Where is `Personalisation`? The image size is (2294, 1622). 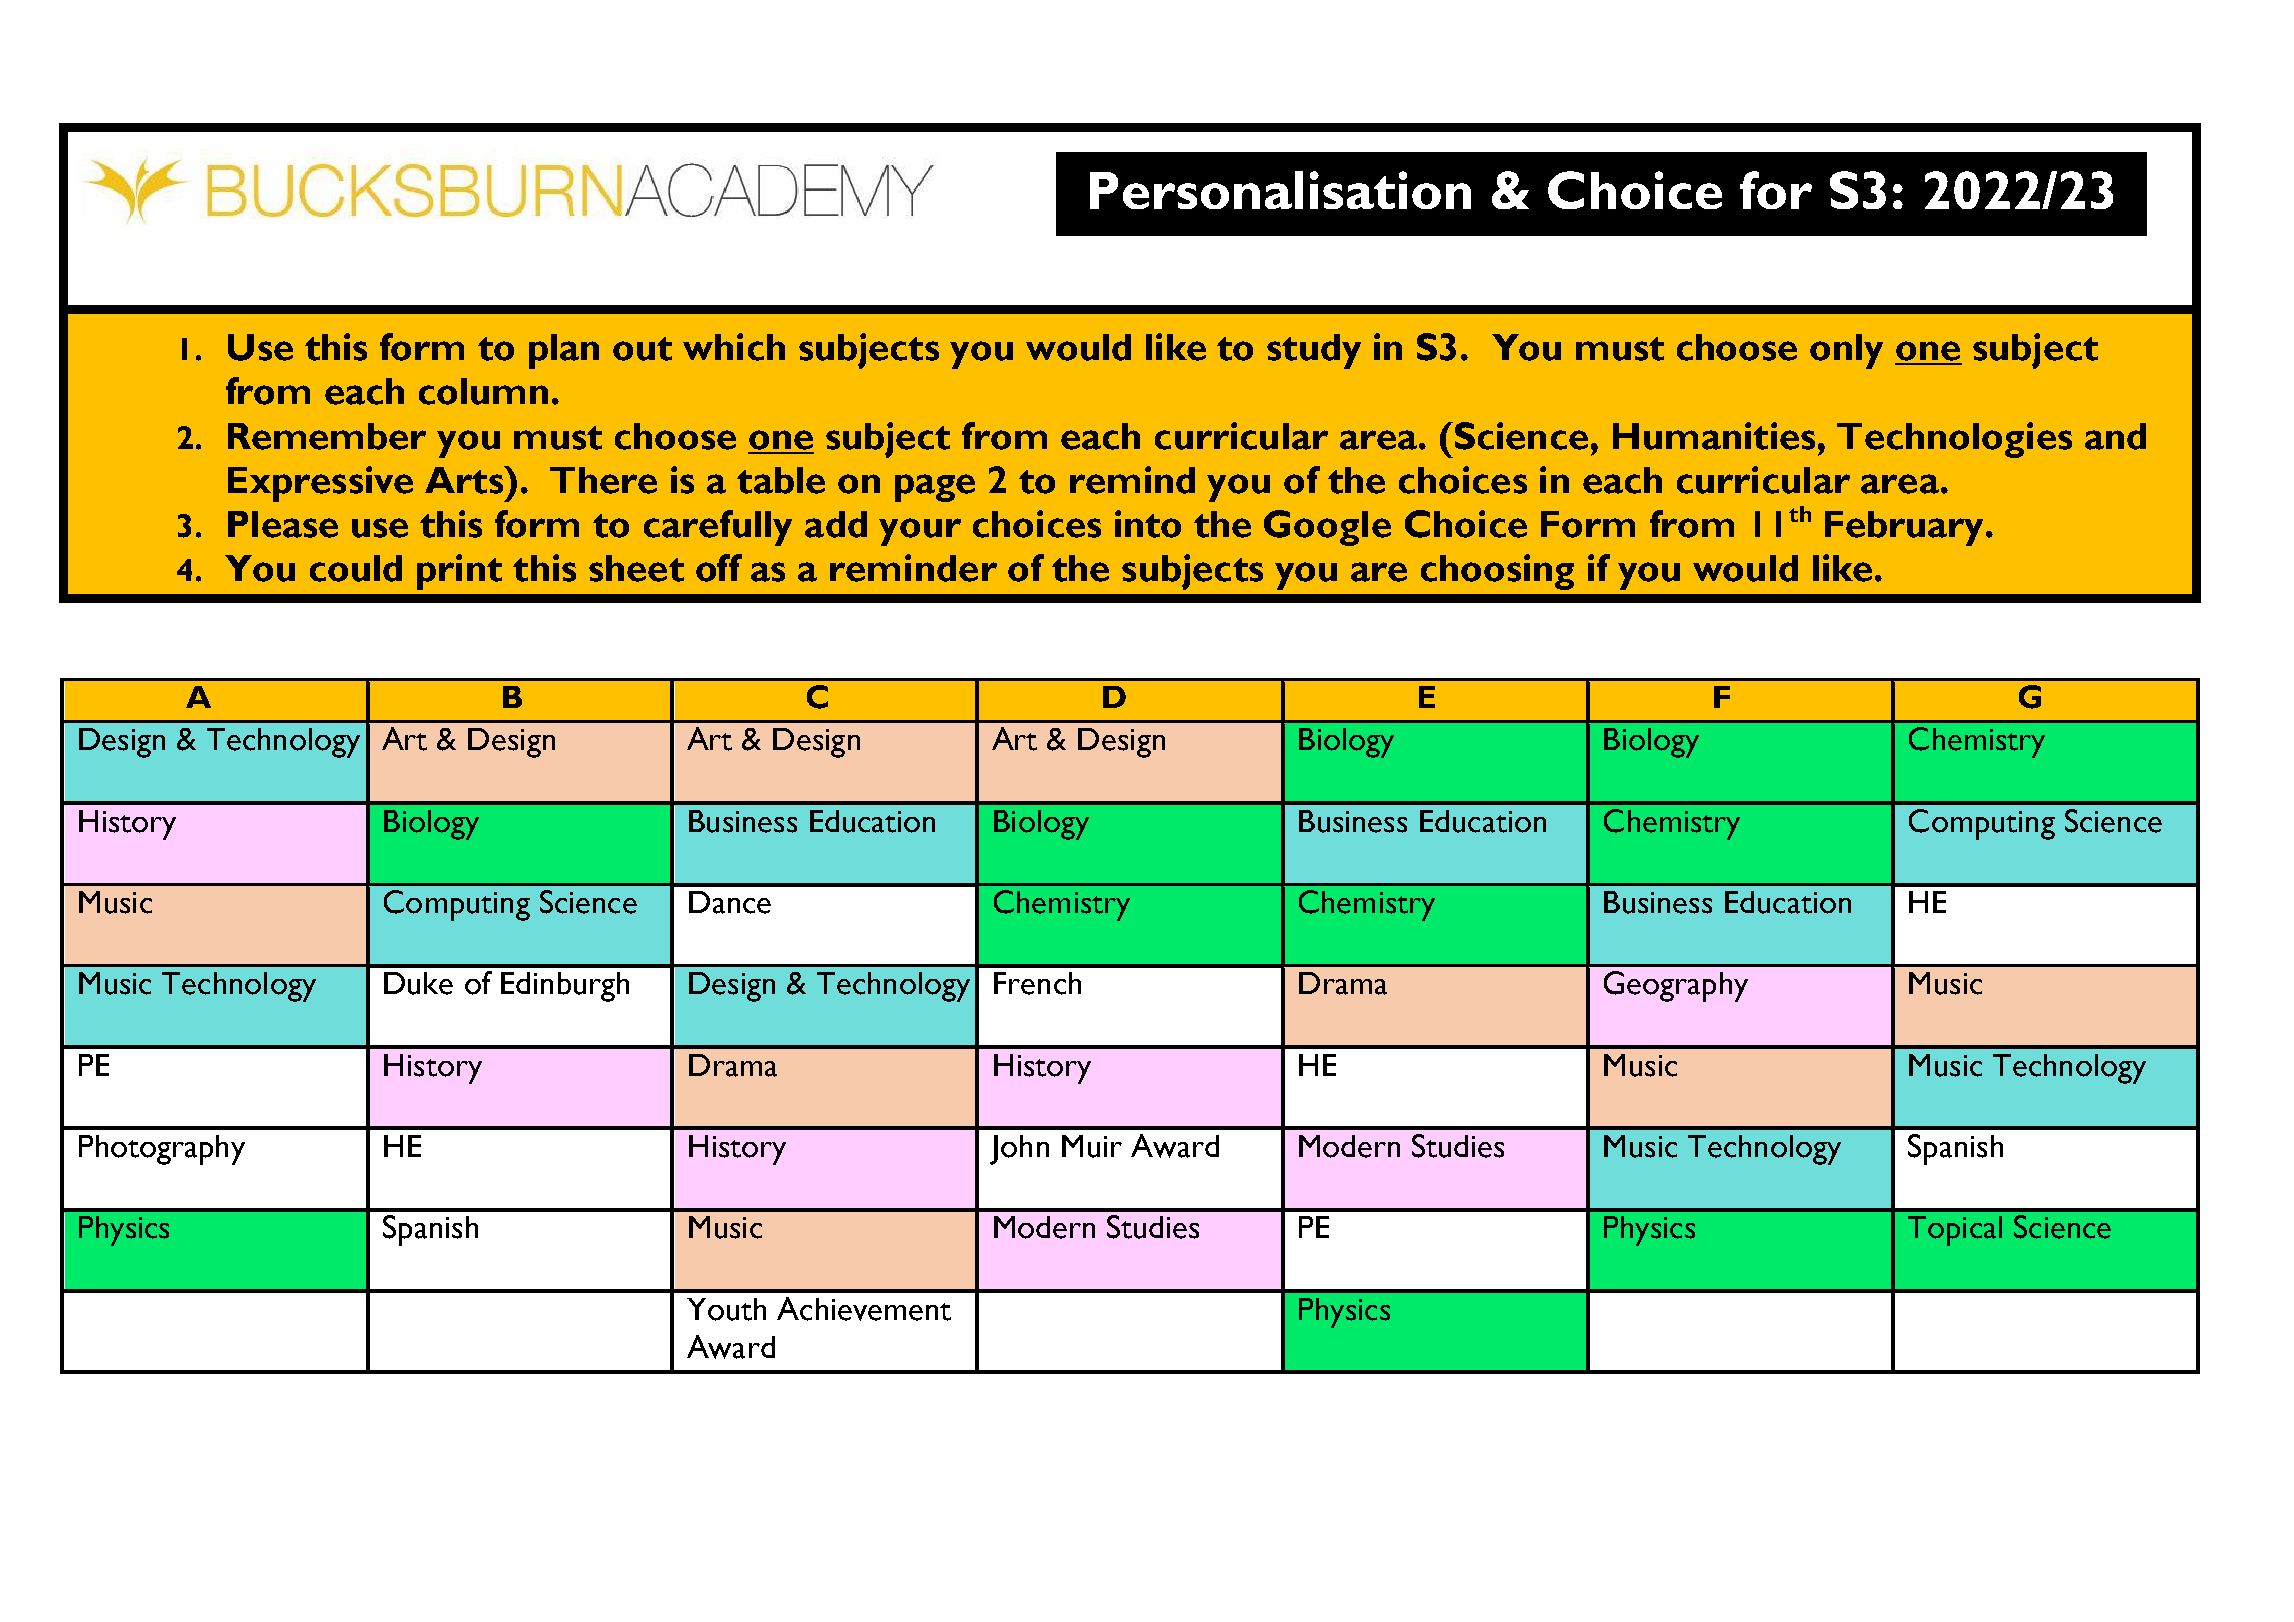 Personalisation is located at coordinates (1280, 190).
